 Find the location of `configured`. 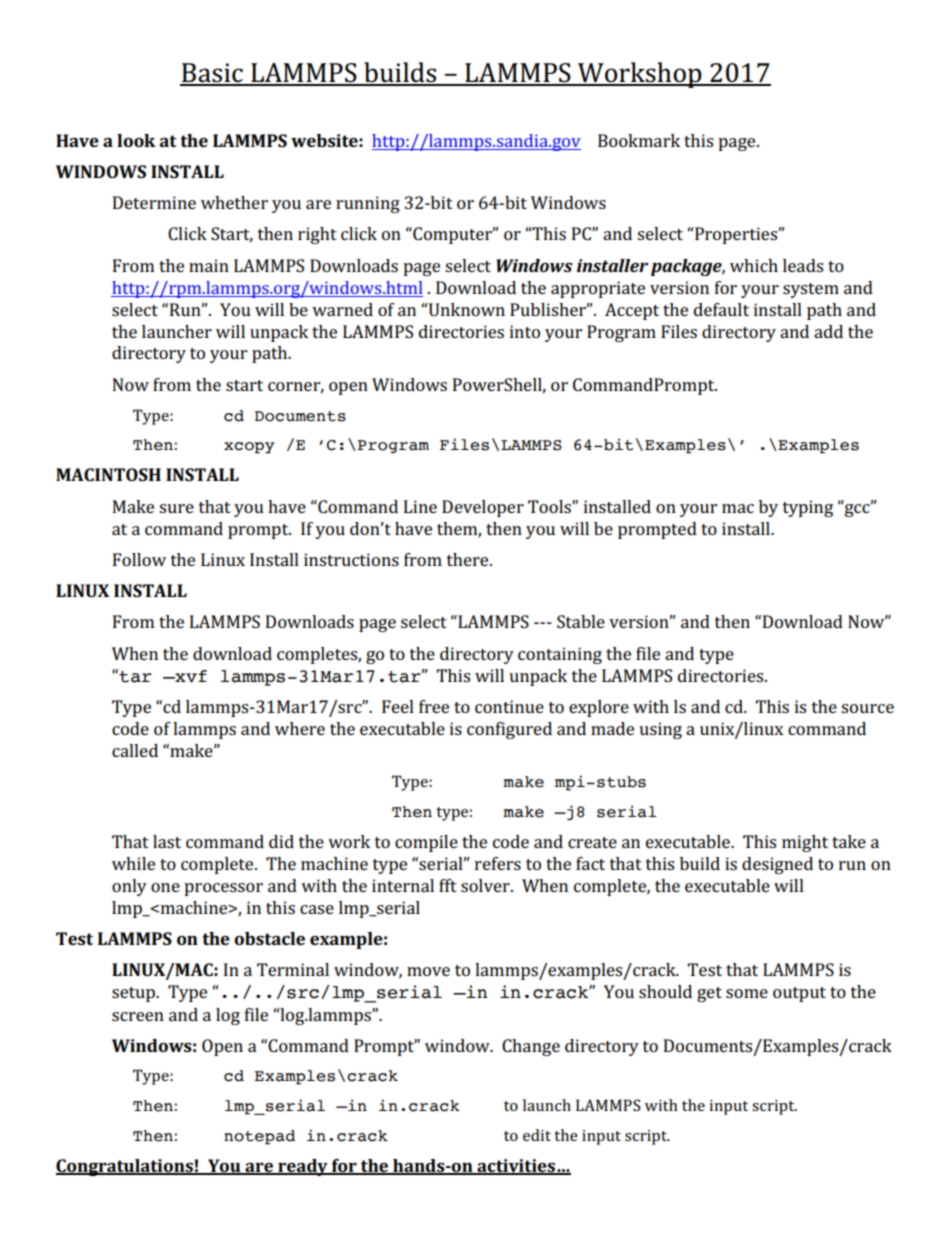

configured is located at coordinates (509, 730).
